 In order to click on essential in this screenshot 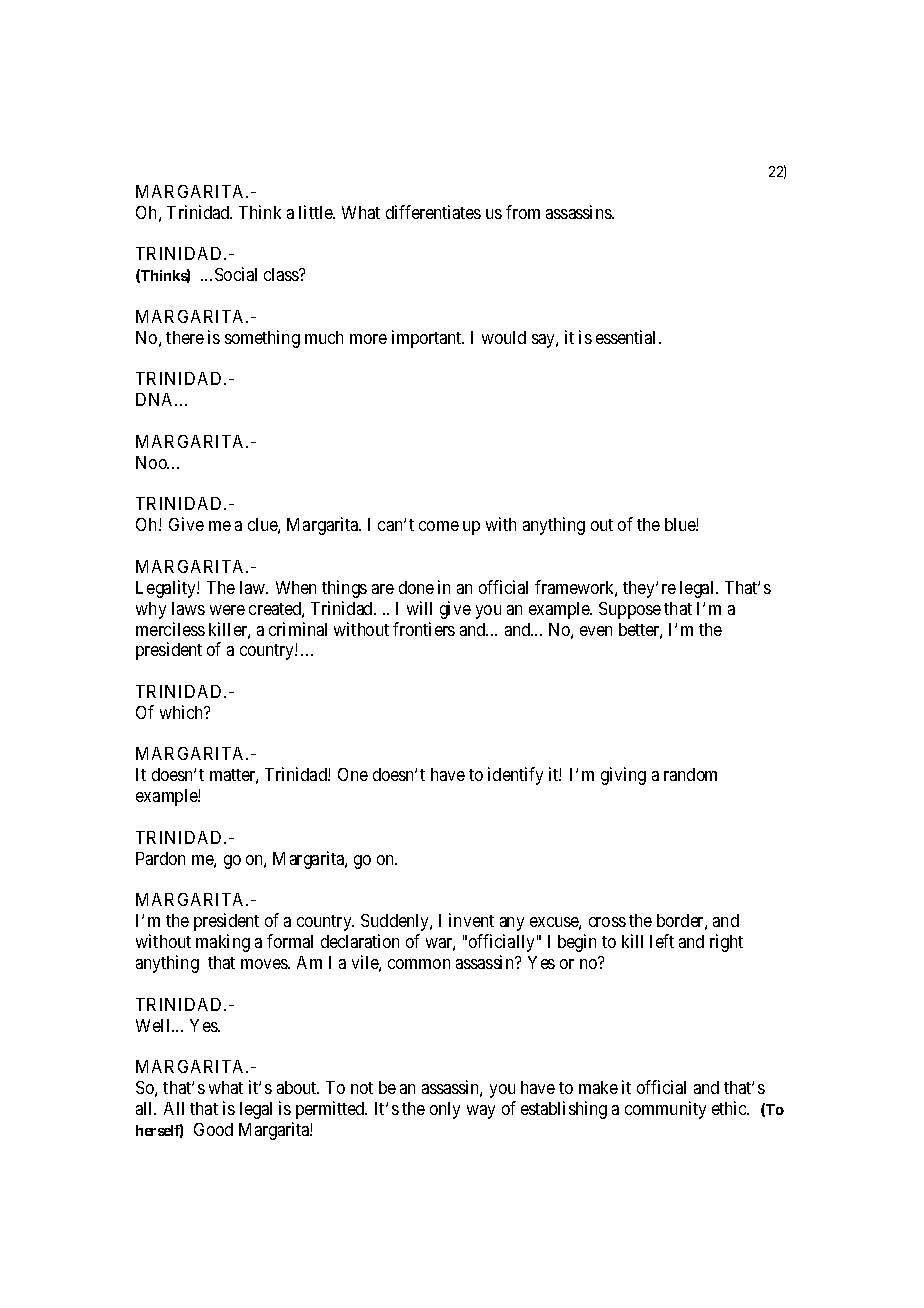, I will do `click(628, 337)`.
